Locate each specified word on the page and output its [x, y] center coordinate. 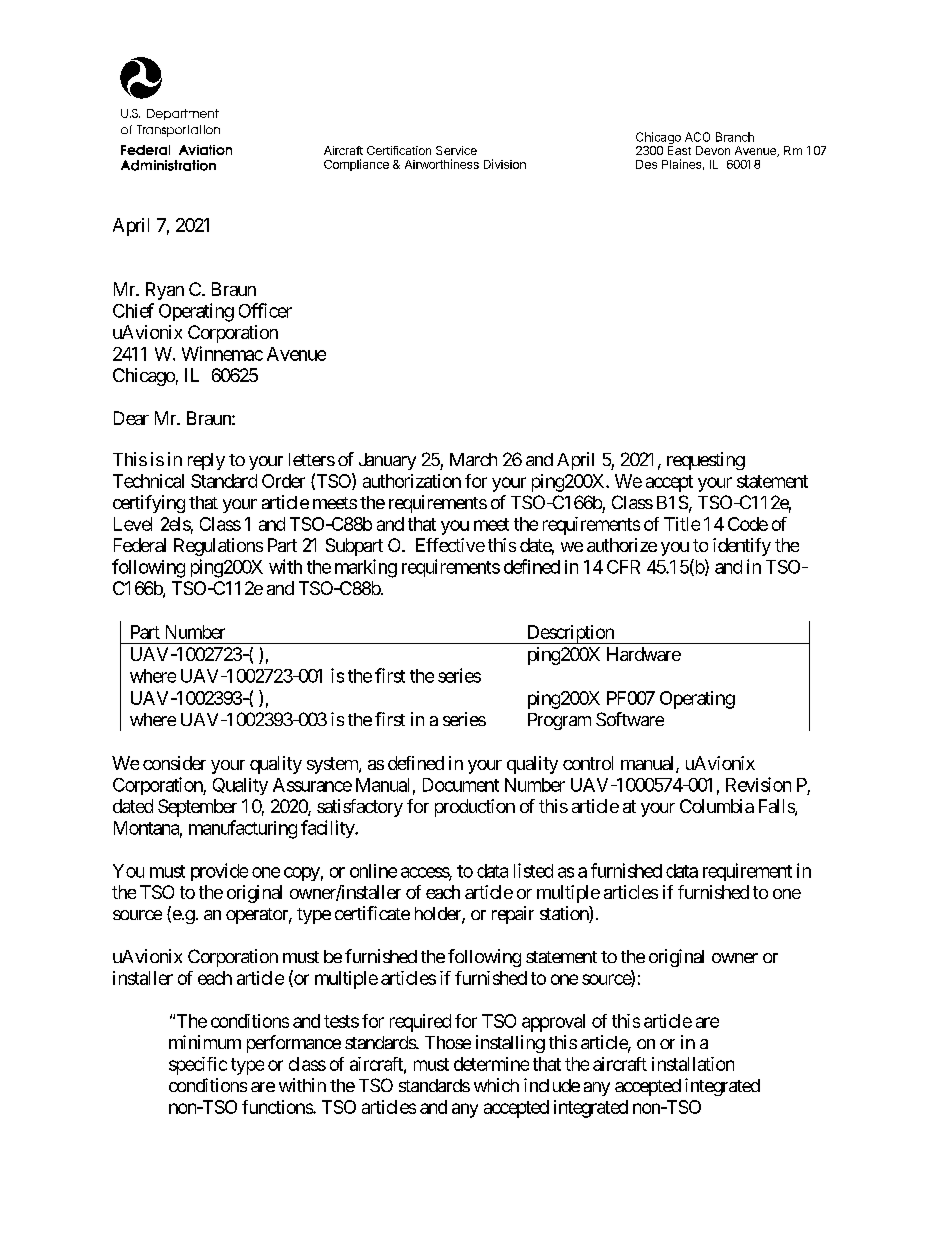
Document [461, 785]
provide [219, 872]
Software [630, 719]
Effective [450, 545]
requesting [706, 461]
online [373, 871]
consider [174, 763]
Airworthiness [442, 164]
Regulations [218, 547]
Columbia [717, 806]
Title [682, 524]
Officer [265, 310]
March [473, 459]
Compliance [356, 165]
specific [198, 1066]
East [679, 150]
